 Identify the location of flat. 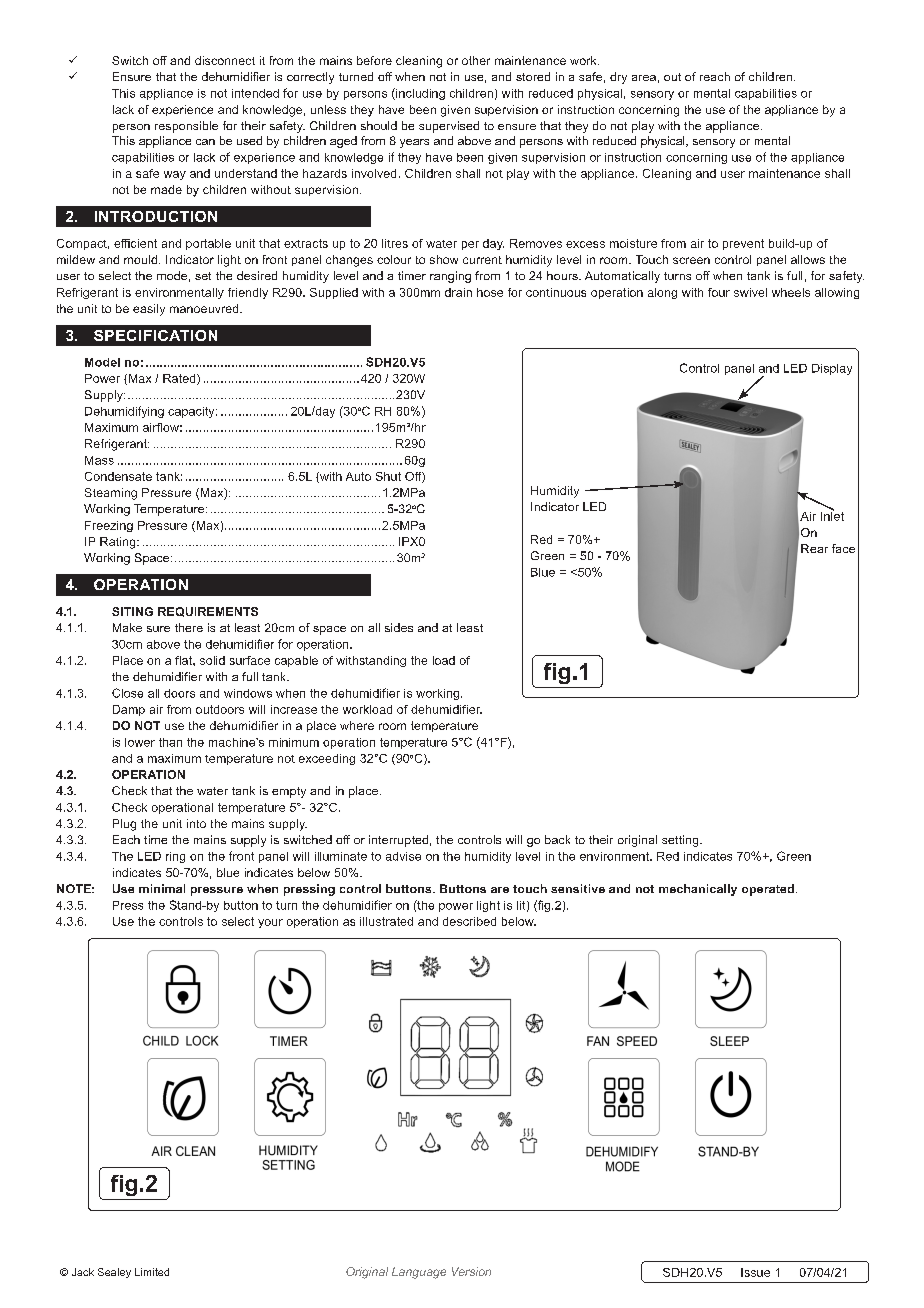
(184, 660).
